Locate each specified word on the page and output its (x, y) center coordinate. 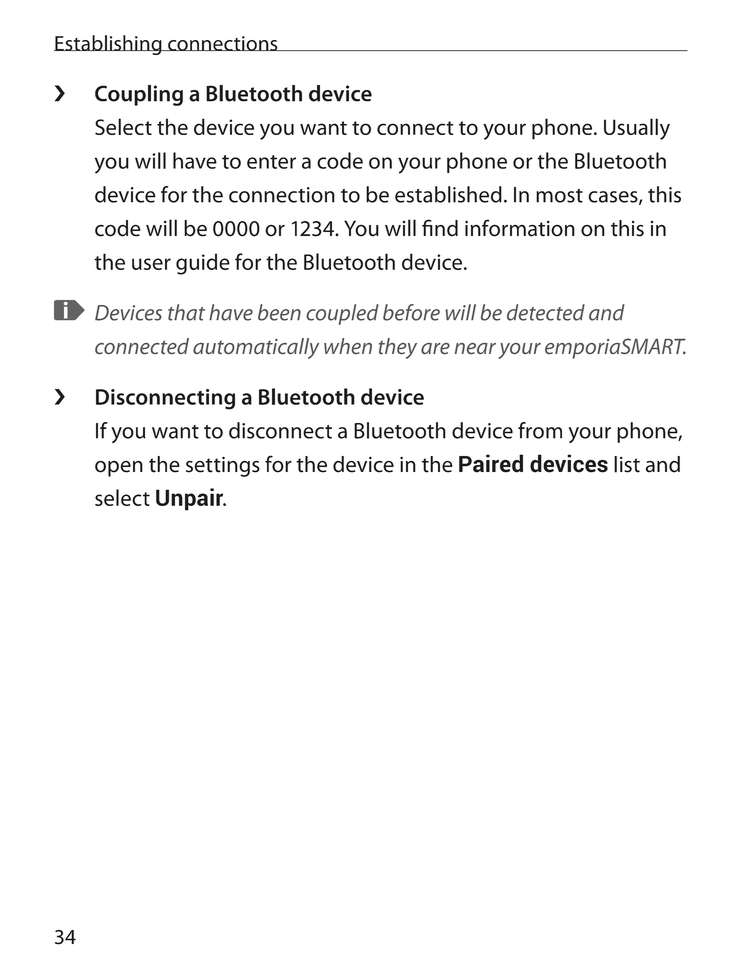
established (448, 194)
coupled (342, 314)
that (186, 312)
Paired (491, 463)
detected (546, 312)
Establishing (109, 45)
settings (223, 466)
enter (271, 162)
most (559, 196)
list (627, 464)
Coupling (139, 95)
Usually (637, 129)
